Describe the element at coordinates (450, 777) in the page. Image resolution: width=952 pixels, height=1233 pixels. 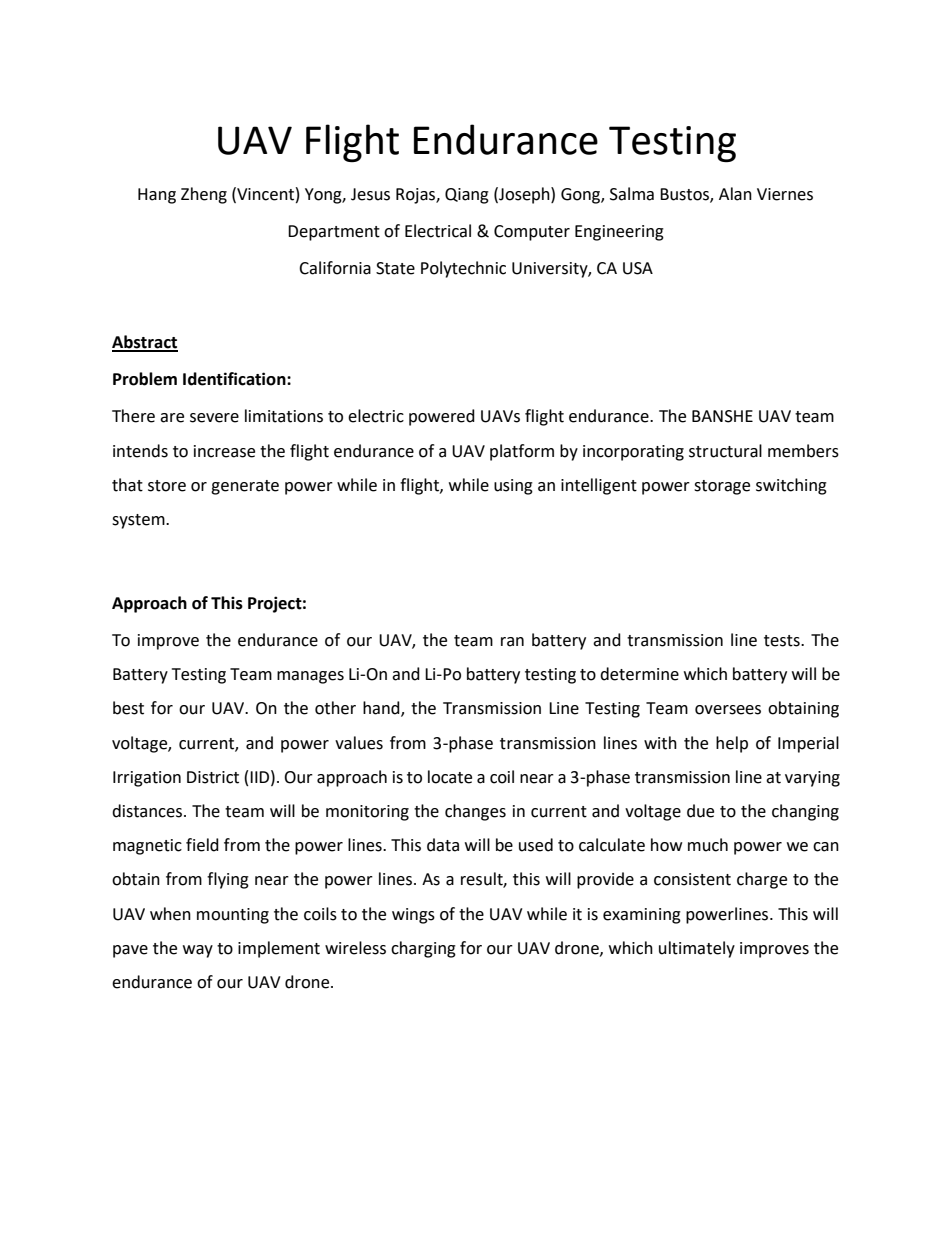
I see `locate` at that location.
